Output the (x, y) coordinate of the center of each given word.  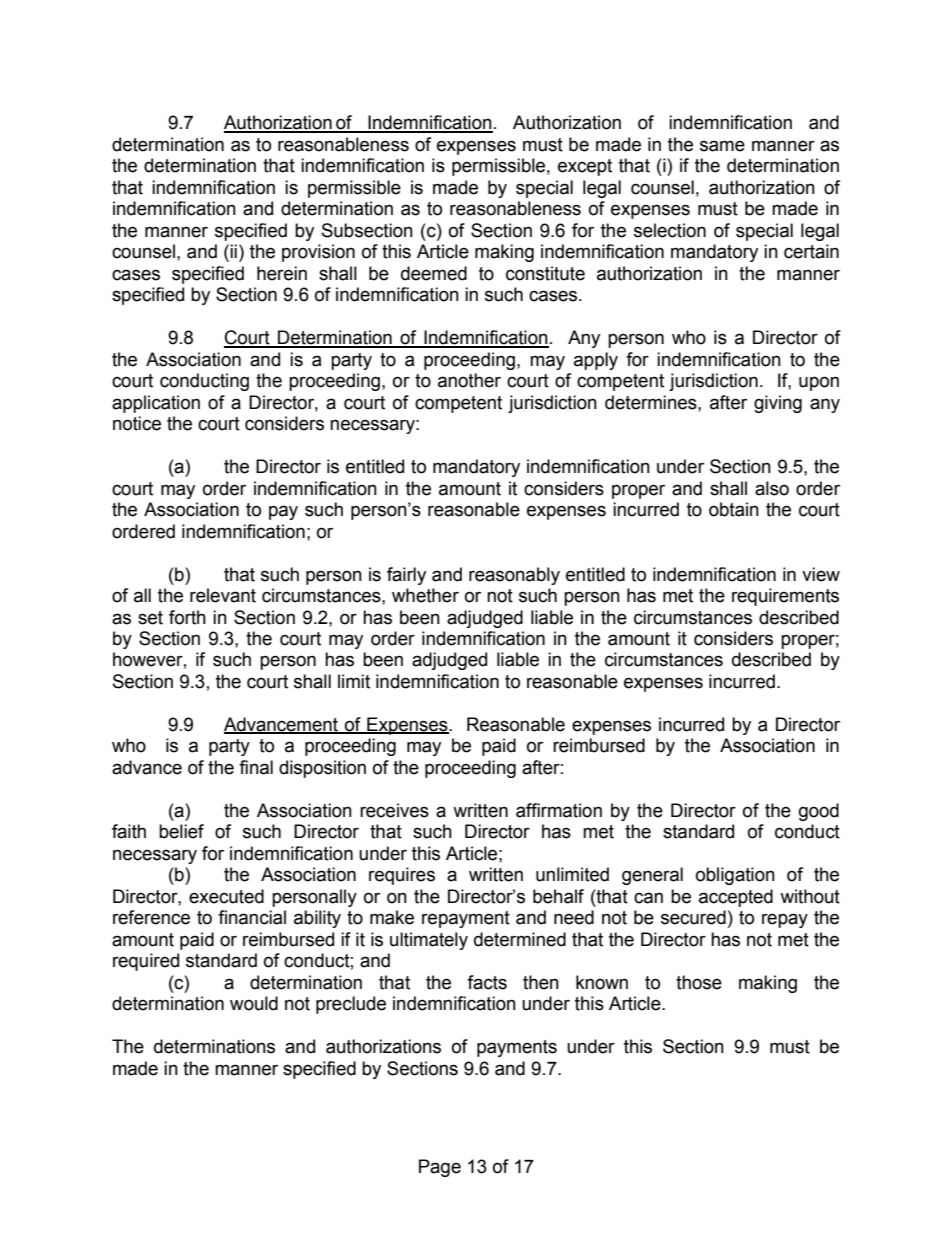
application (156, 404)
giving (778, 404)
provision (318, 253)
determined (520, 939)
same (722, 146)
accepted (736, 898)
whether (425, 595)
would (254, 1003)
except (585, 167)
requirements (785, 597)
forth (187, 617)
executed (226, 896)
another (469, 380)
